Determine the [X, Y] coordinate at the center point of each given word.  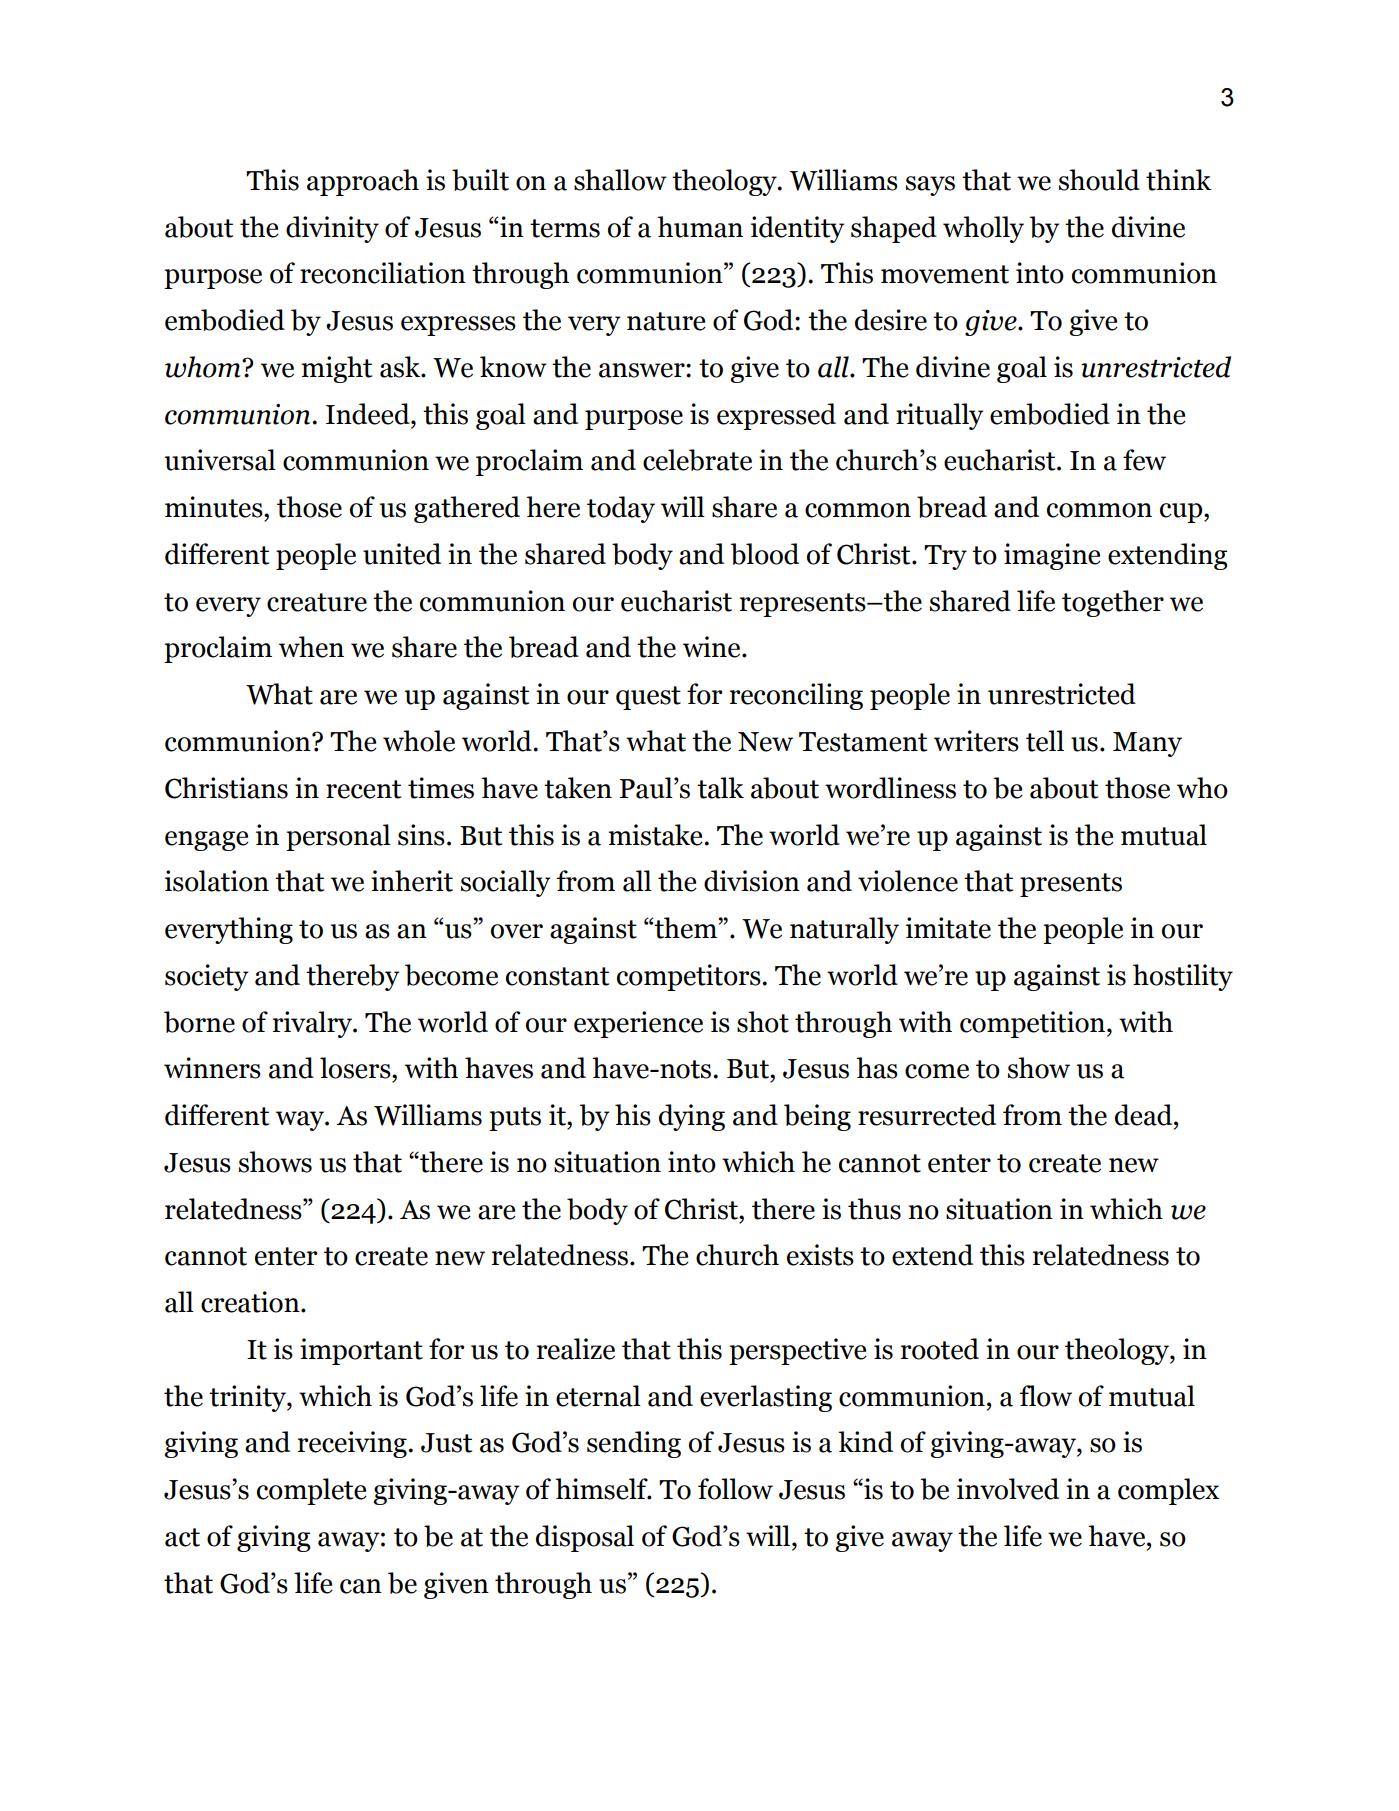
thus [874, 1209]
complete [312, 1491]
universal [220, 460]
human [700, 227]
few [1144, 460]
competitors [690, 977]
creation [251, 1302]
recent [363, 789]
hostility [1183, 977]
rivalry [313, 1024]
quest [648, 698]
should [1099, 180]
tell [1045, 741]
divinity [332, 229]
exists [820, 1255]
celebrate [697, 460]
